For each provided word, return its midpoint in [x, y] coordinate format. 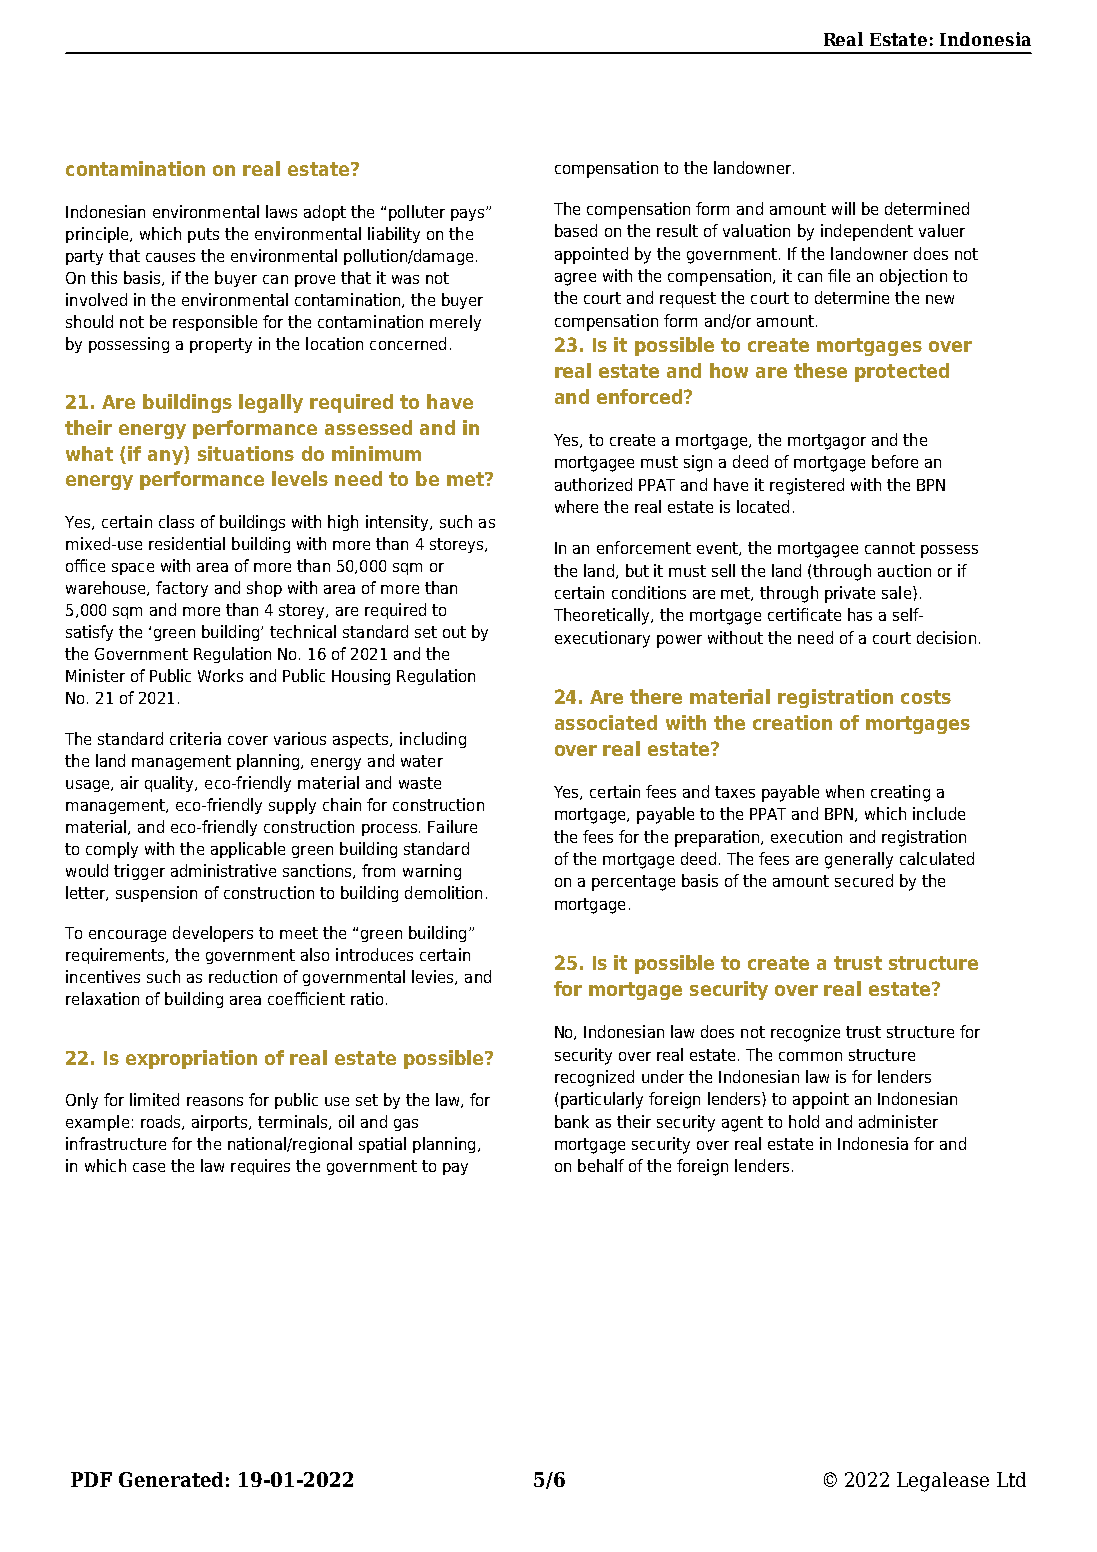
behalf [601, 1165]
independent [867, 232]
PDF [91, 1479]
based [576, 230]
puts [203, 235]
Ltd [1011, 1479]
